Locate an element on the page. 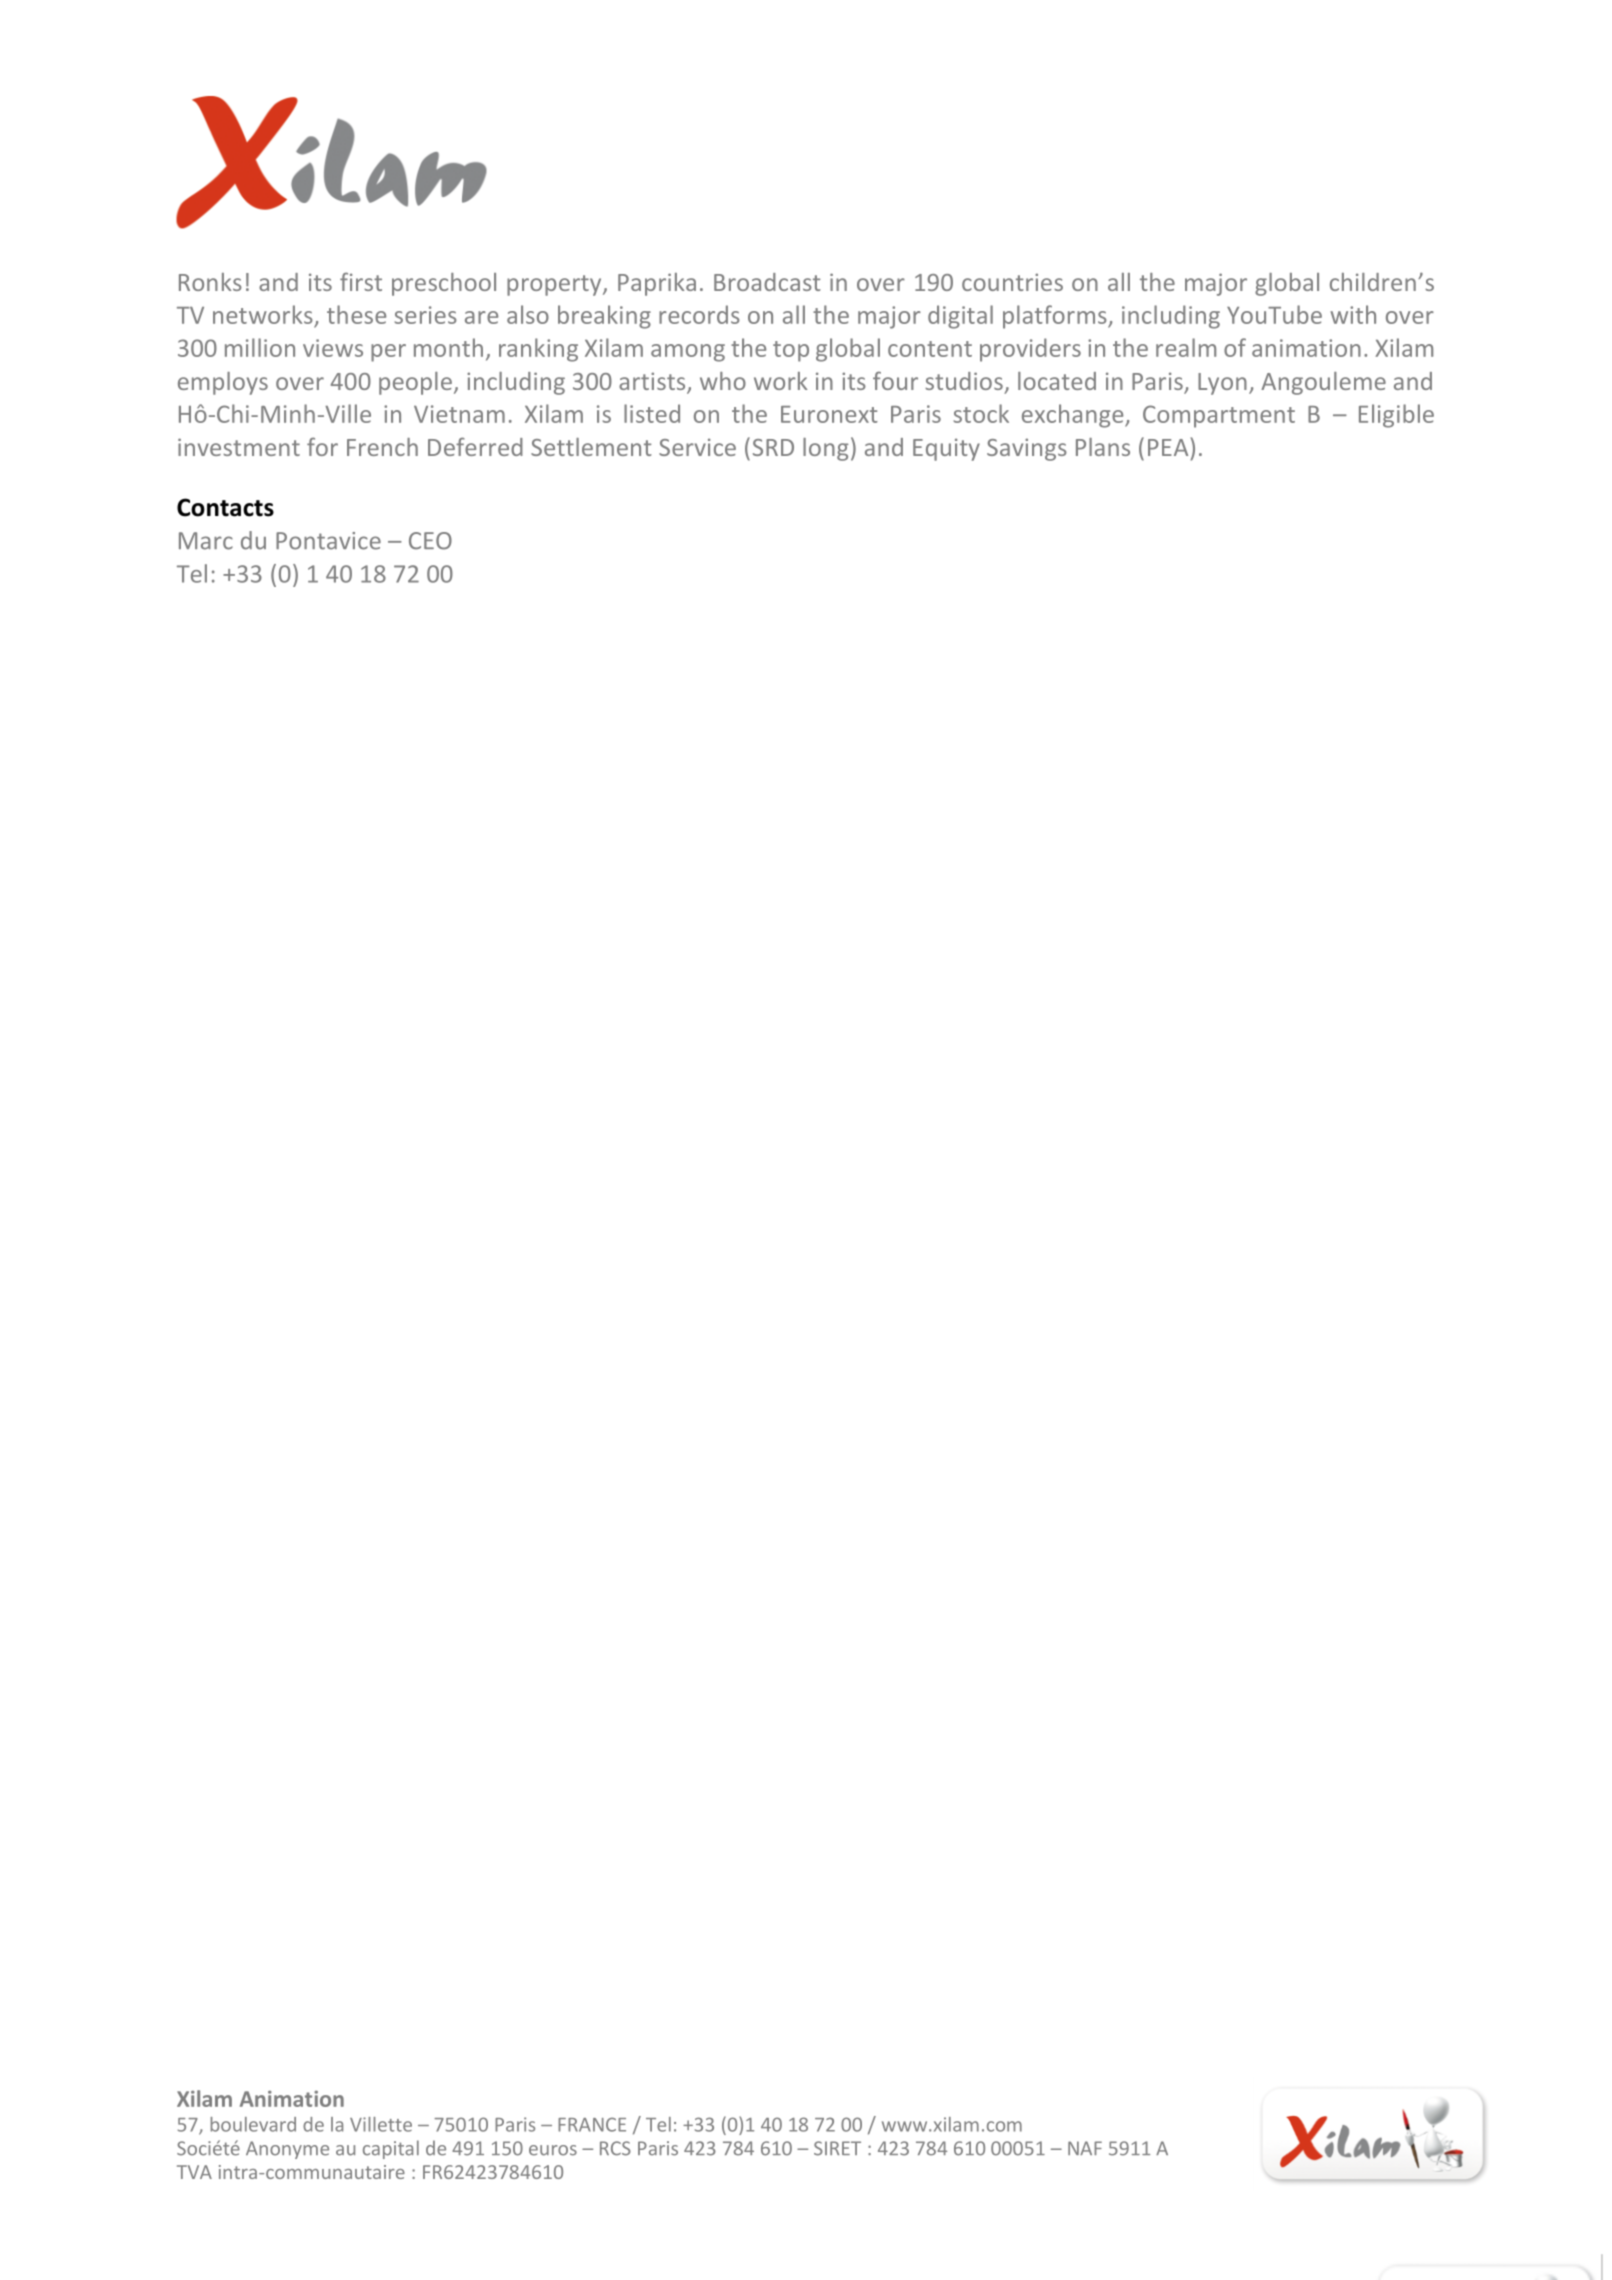  capital is located at coordinates (391, 2149).
